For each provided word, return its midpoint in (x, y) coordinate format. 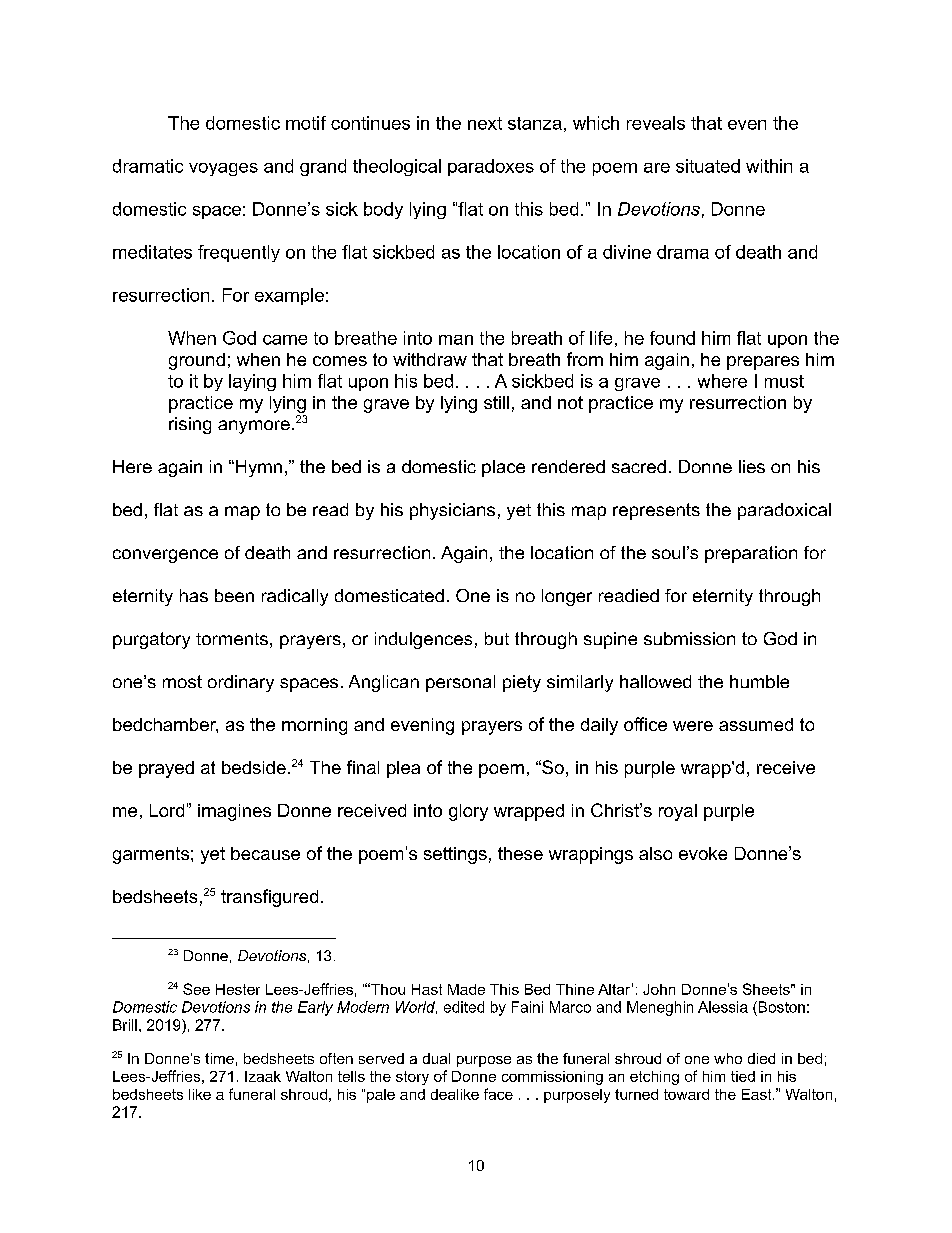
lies (752, 466)
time (219, 1058)
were (693, 726)
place (503, 468)
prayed (166, 769)
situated (708, 166)
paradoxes (491, 167)
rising (190, 425)
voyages (223, 169)
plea (403, 769)
